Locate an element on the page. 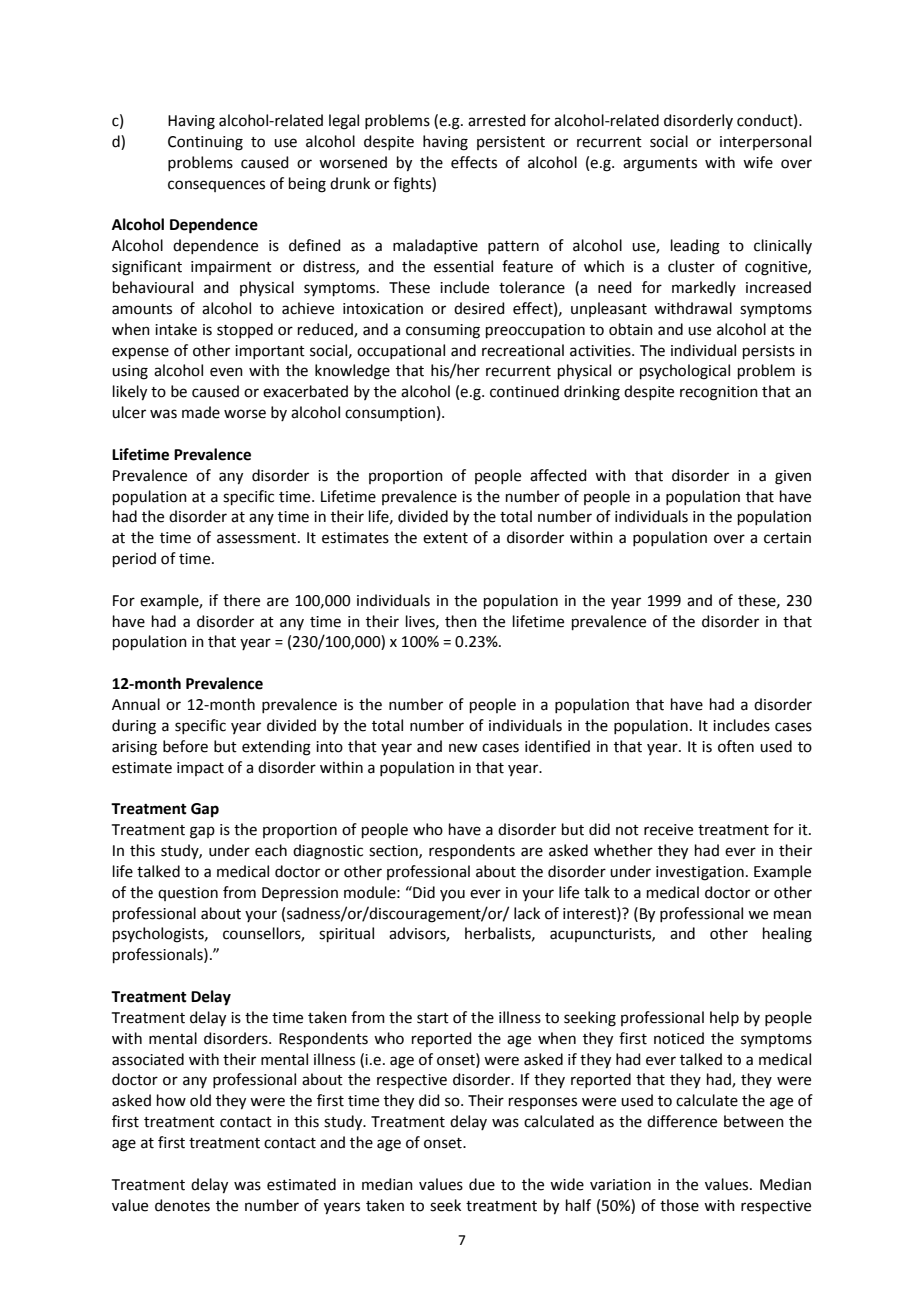 Image resolution: width=924 pixels, height=1307 pixels. question is located at coordinates (188, 894).
